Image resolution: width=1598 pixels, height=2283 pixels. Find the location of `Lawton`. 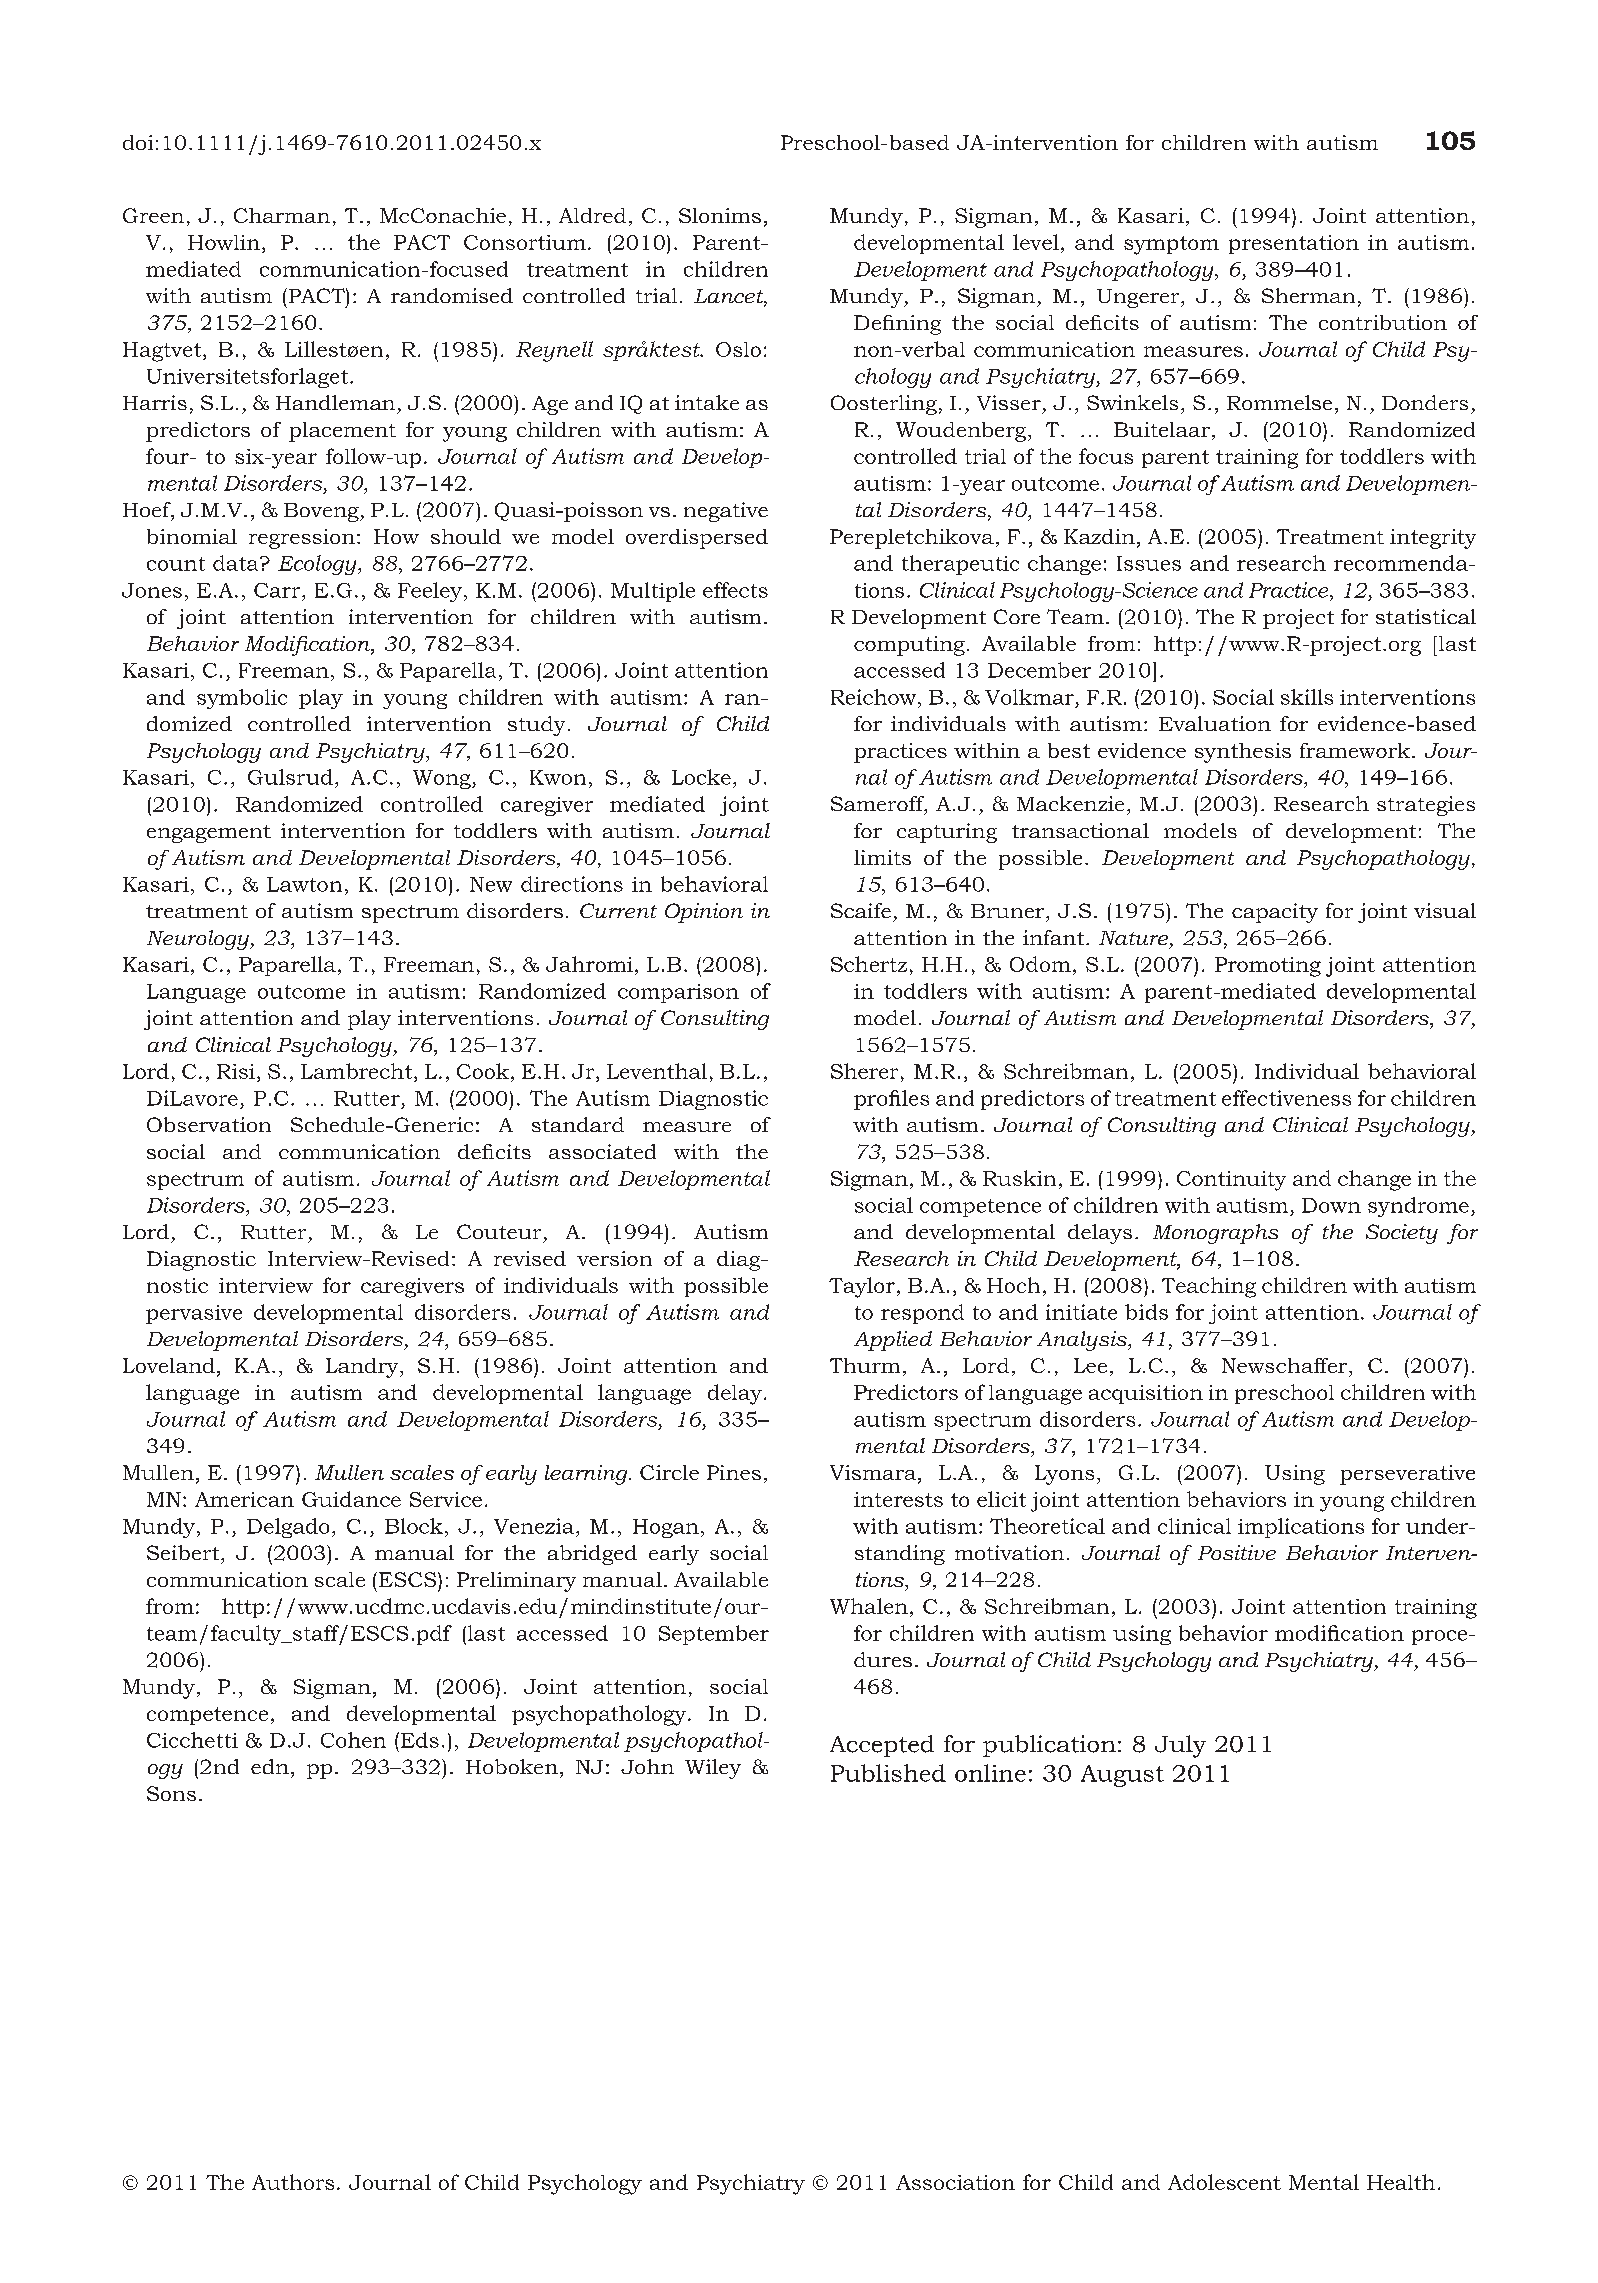

Lawton is located at coordinates (304, 884).
